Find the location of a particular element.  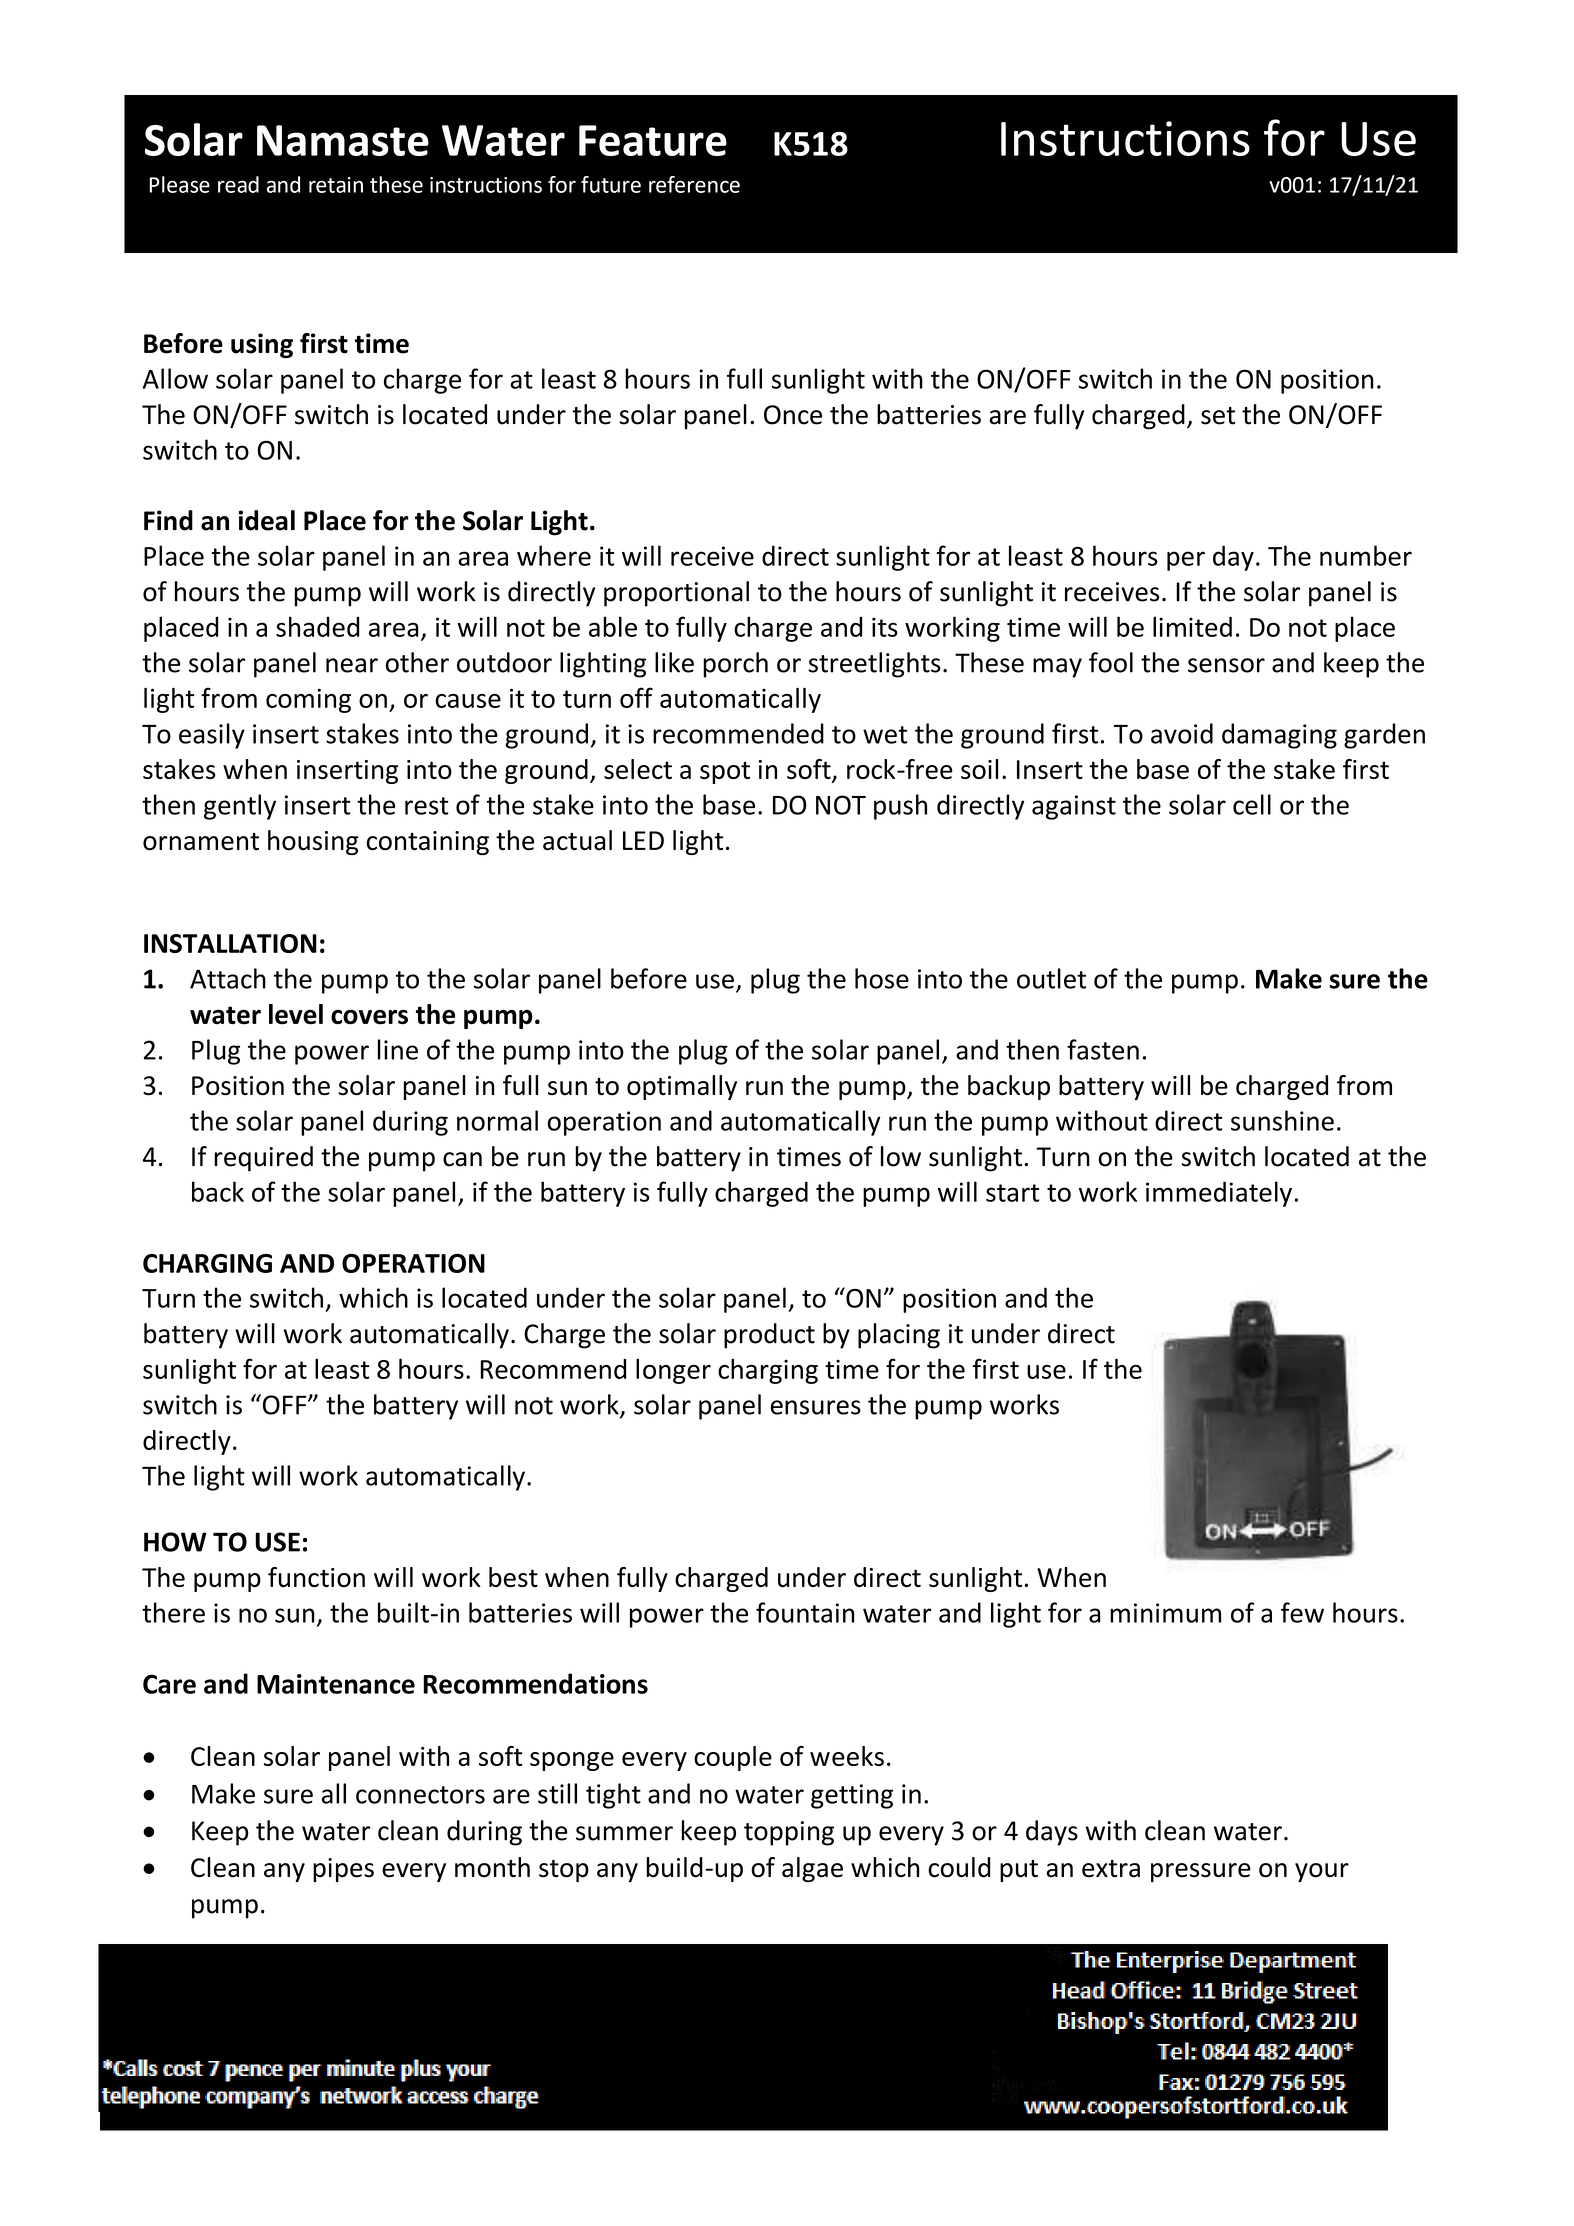

reference is located at coordinates (694, 184).
